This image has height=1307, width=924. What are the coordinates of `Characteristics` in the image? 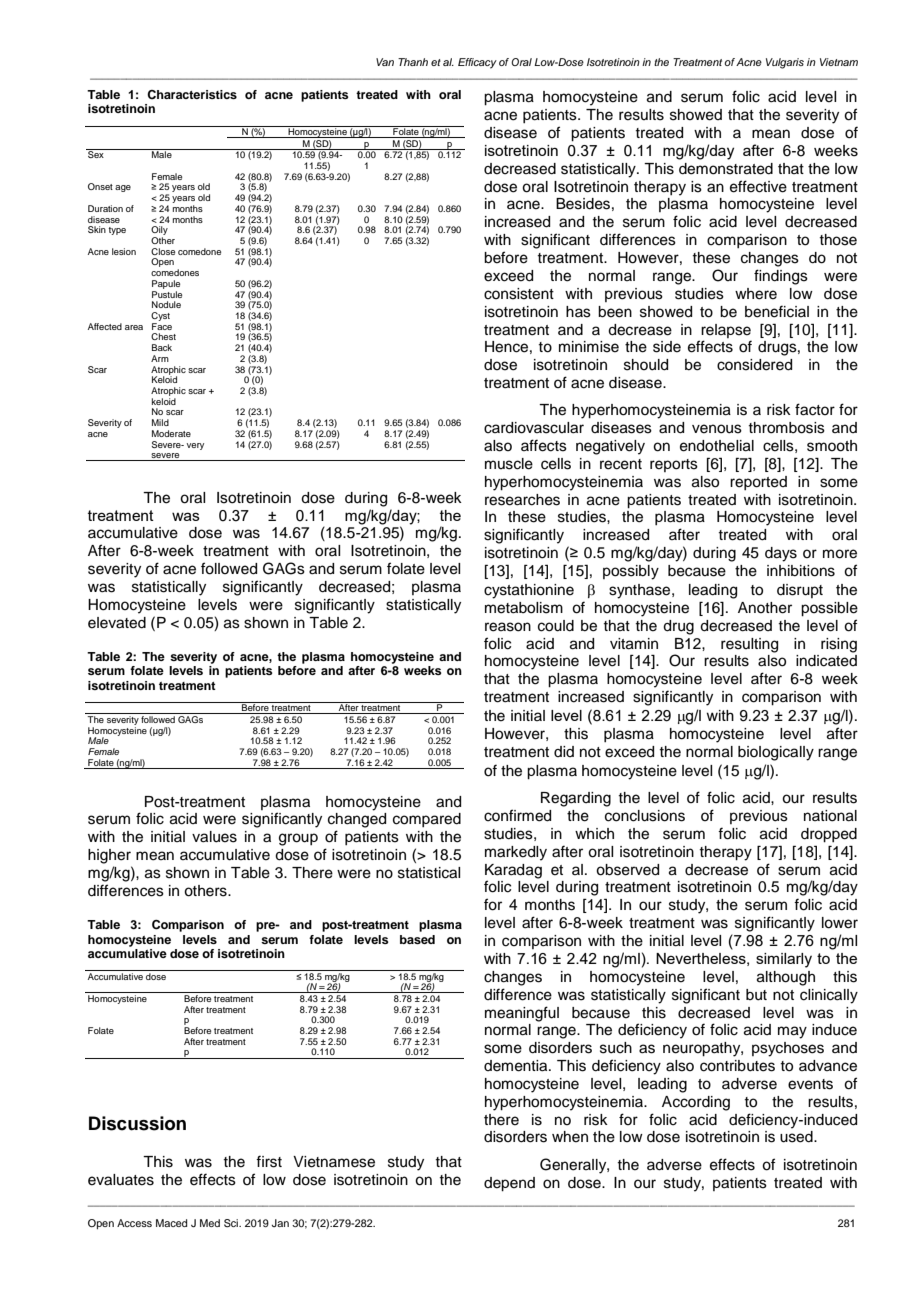 It's located at (192, 95).
